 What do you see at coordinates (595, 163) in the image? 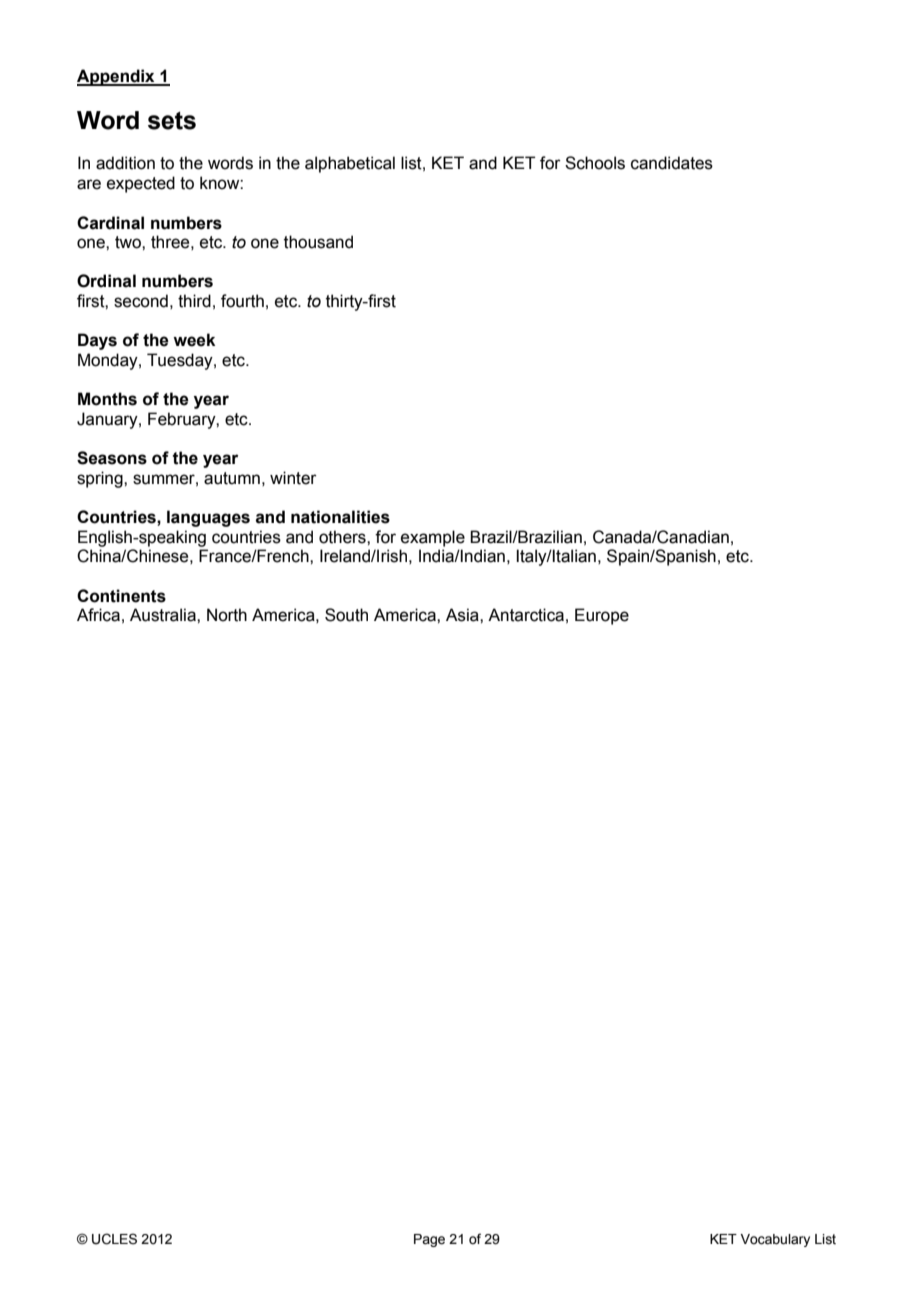
I see `Schools` at bounding box center [595, 163].
